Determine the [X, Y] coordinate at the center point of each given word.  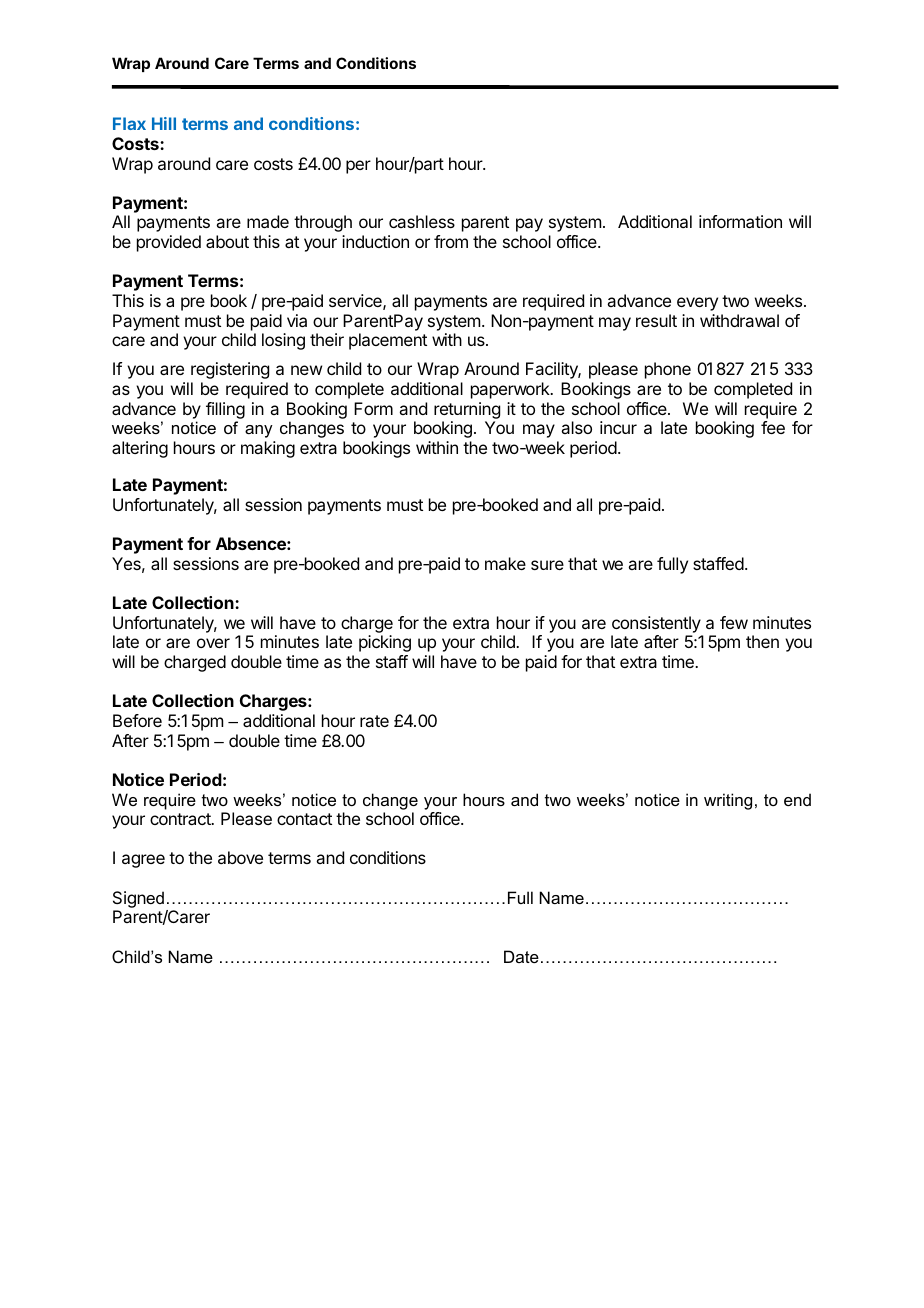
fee [773, 427]
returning [467, 410]
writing [728, 801]
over [213, 643]
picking [385, 643]
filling [225, 410]
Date [521, 956]
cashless [422, 221]
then [762, 641]
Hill [164, 123]
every [697, 304]
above [240, 857]
